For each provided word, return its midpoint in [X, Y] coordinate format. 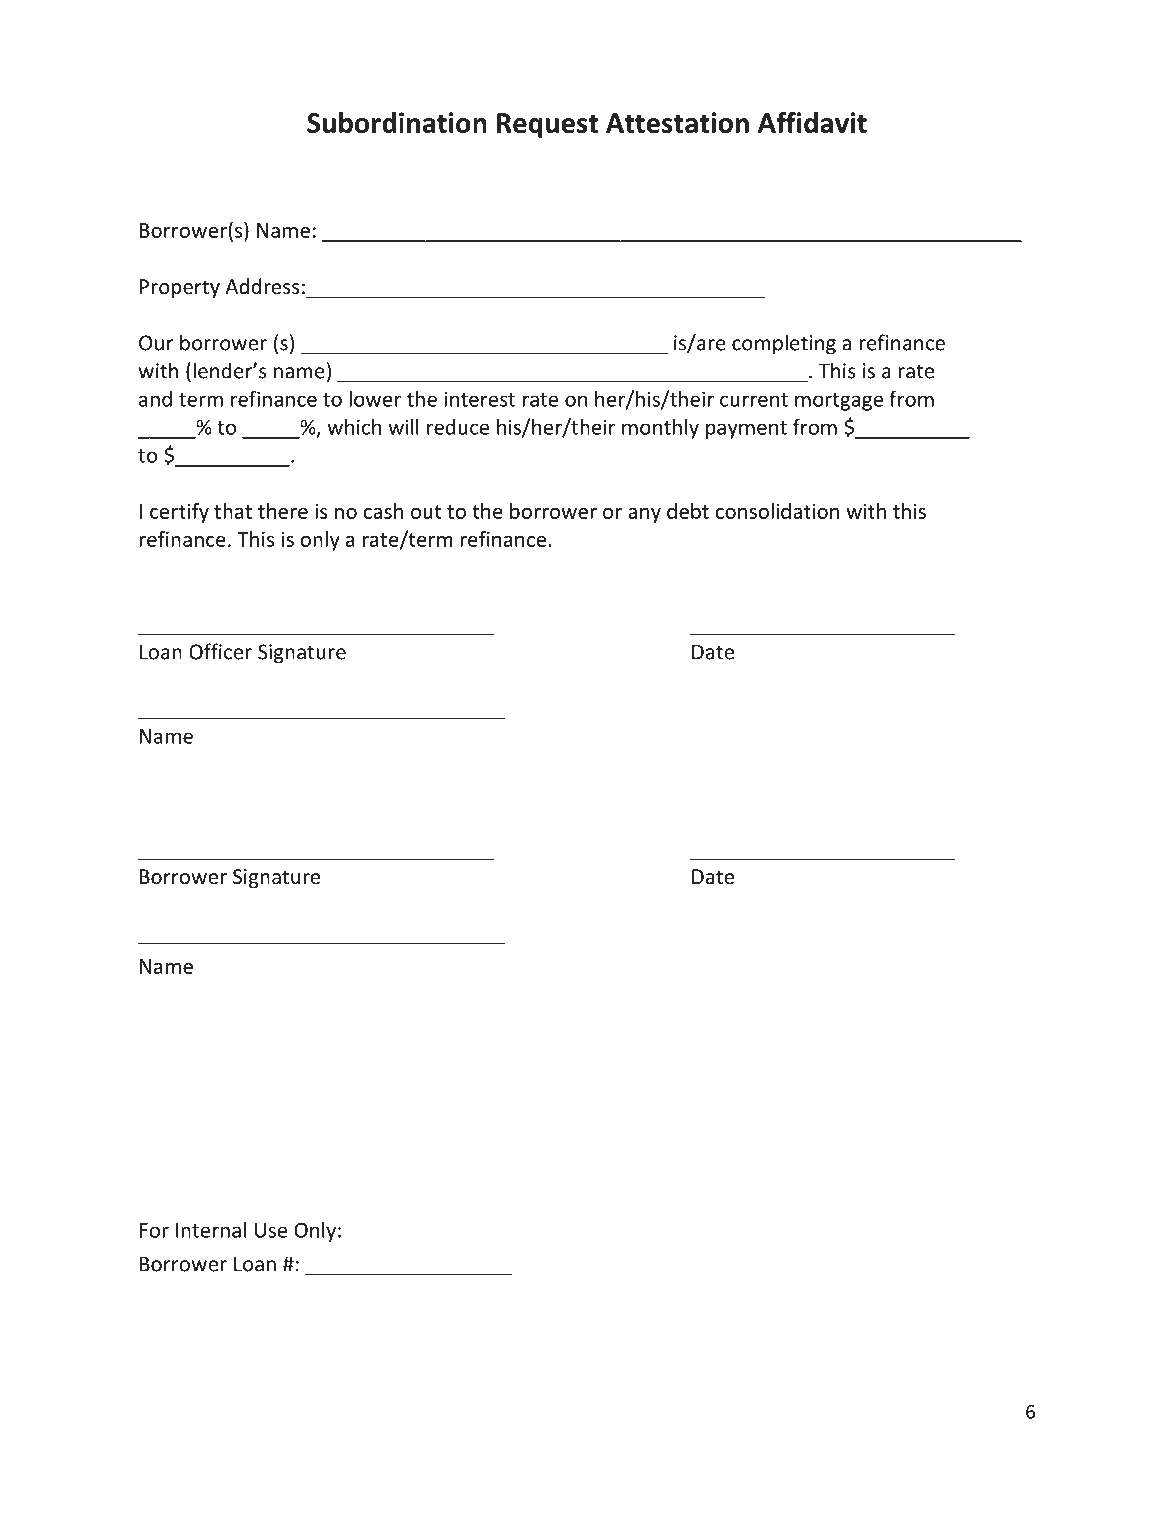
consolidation [777, 511]
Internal [211, 1230]
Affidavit [812, 122]
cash [383, 511]
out [426, 512]
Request [547, 125]
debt [688, 511]
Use [271, 1230]
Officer [220, 651]
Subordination [397, 122]
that [233, 511]
